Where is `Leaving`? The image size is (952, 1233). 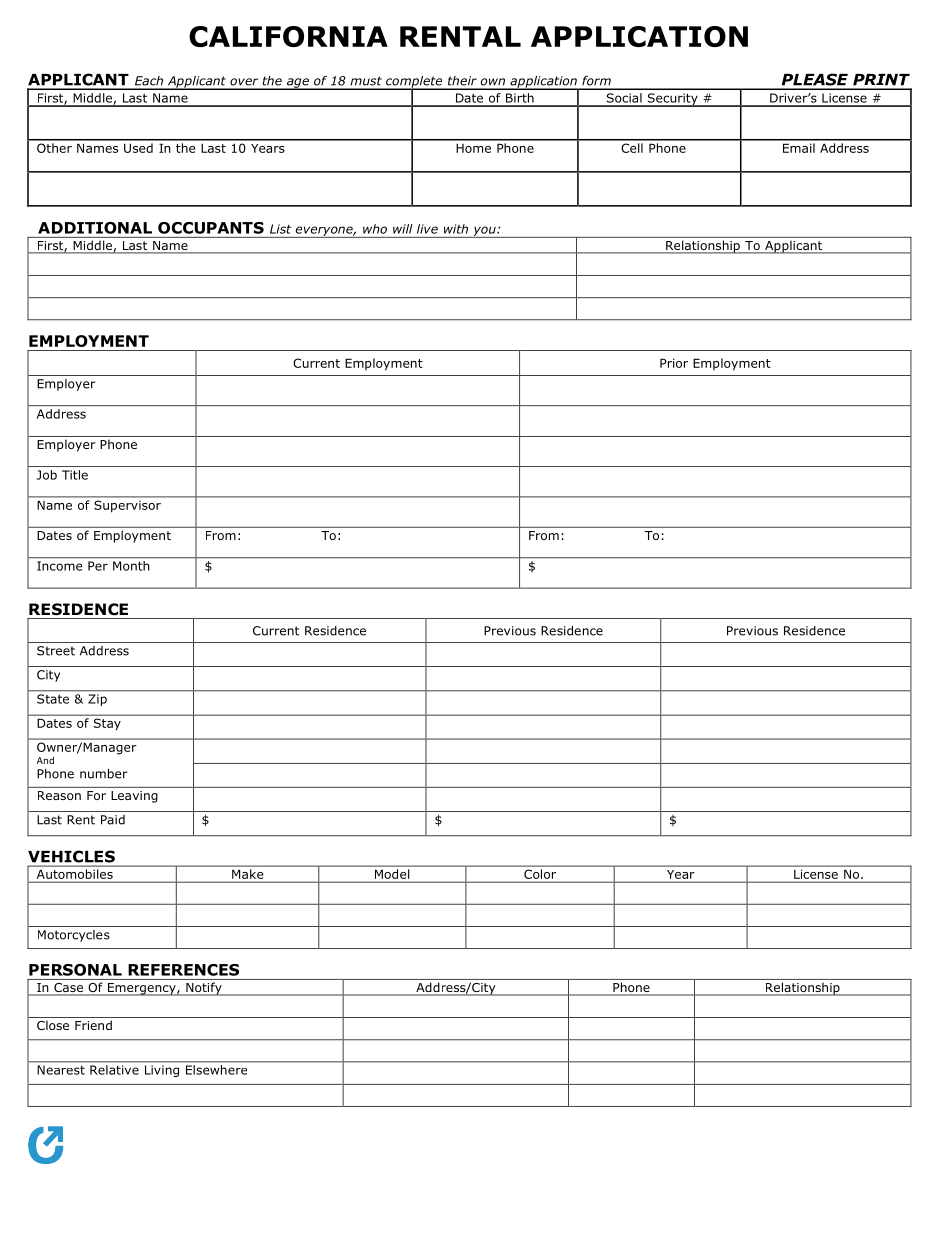 Leaving is located at coordinates (134, 797).
